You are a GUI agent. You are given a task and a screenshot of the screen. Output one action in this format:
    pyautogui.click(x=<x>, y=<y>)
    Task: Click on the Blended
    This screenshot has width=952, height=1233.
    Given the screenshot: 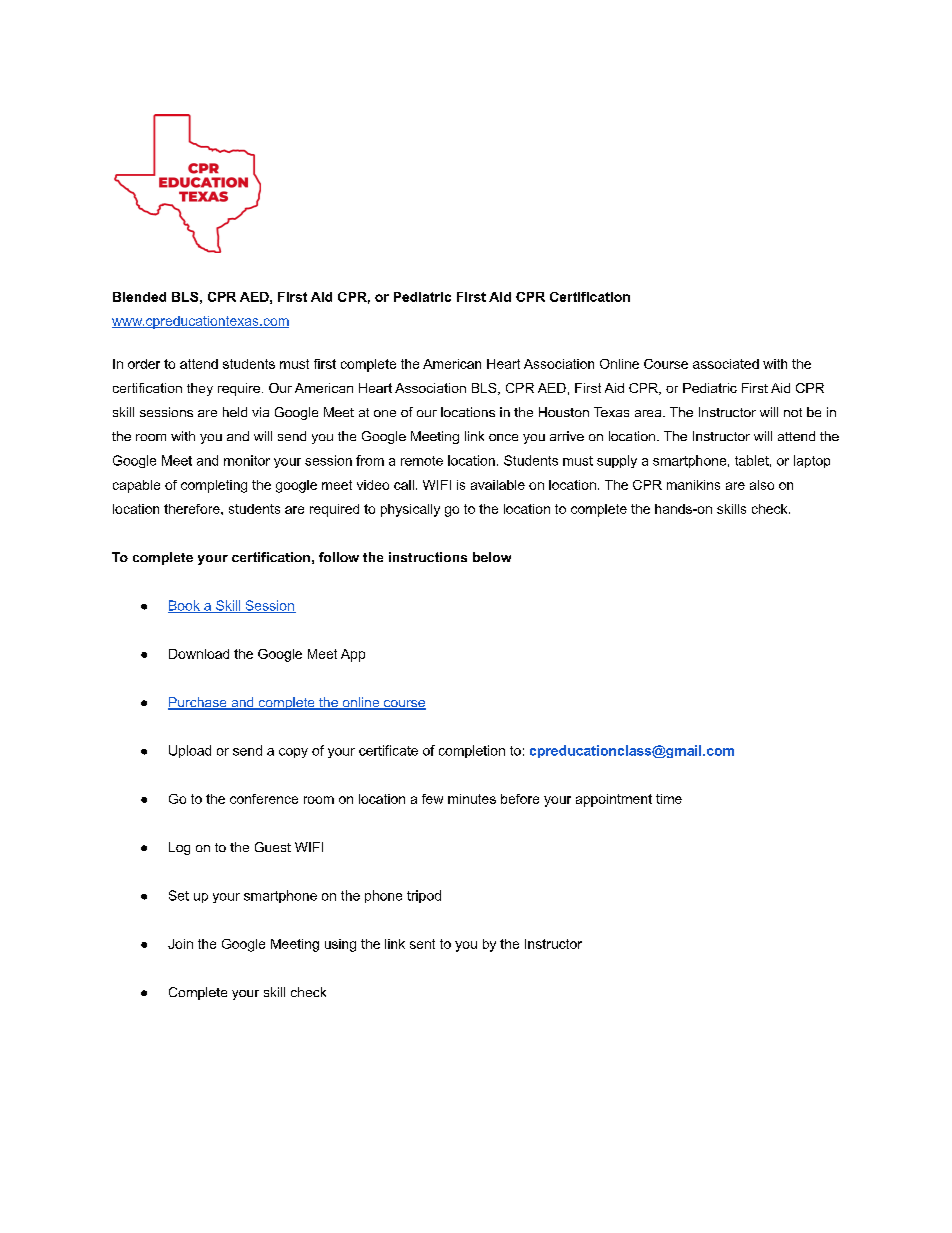 What is the action you would take?
    pyautogui.click(x=139, y=297)
